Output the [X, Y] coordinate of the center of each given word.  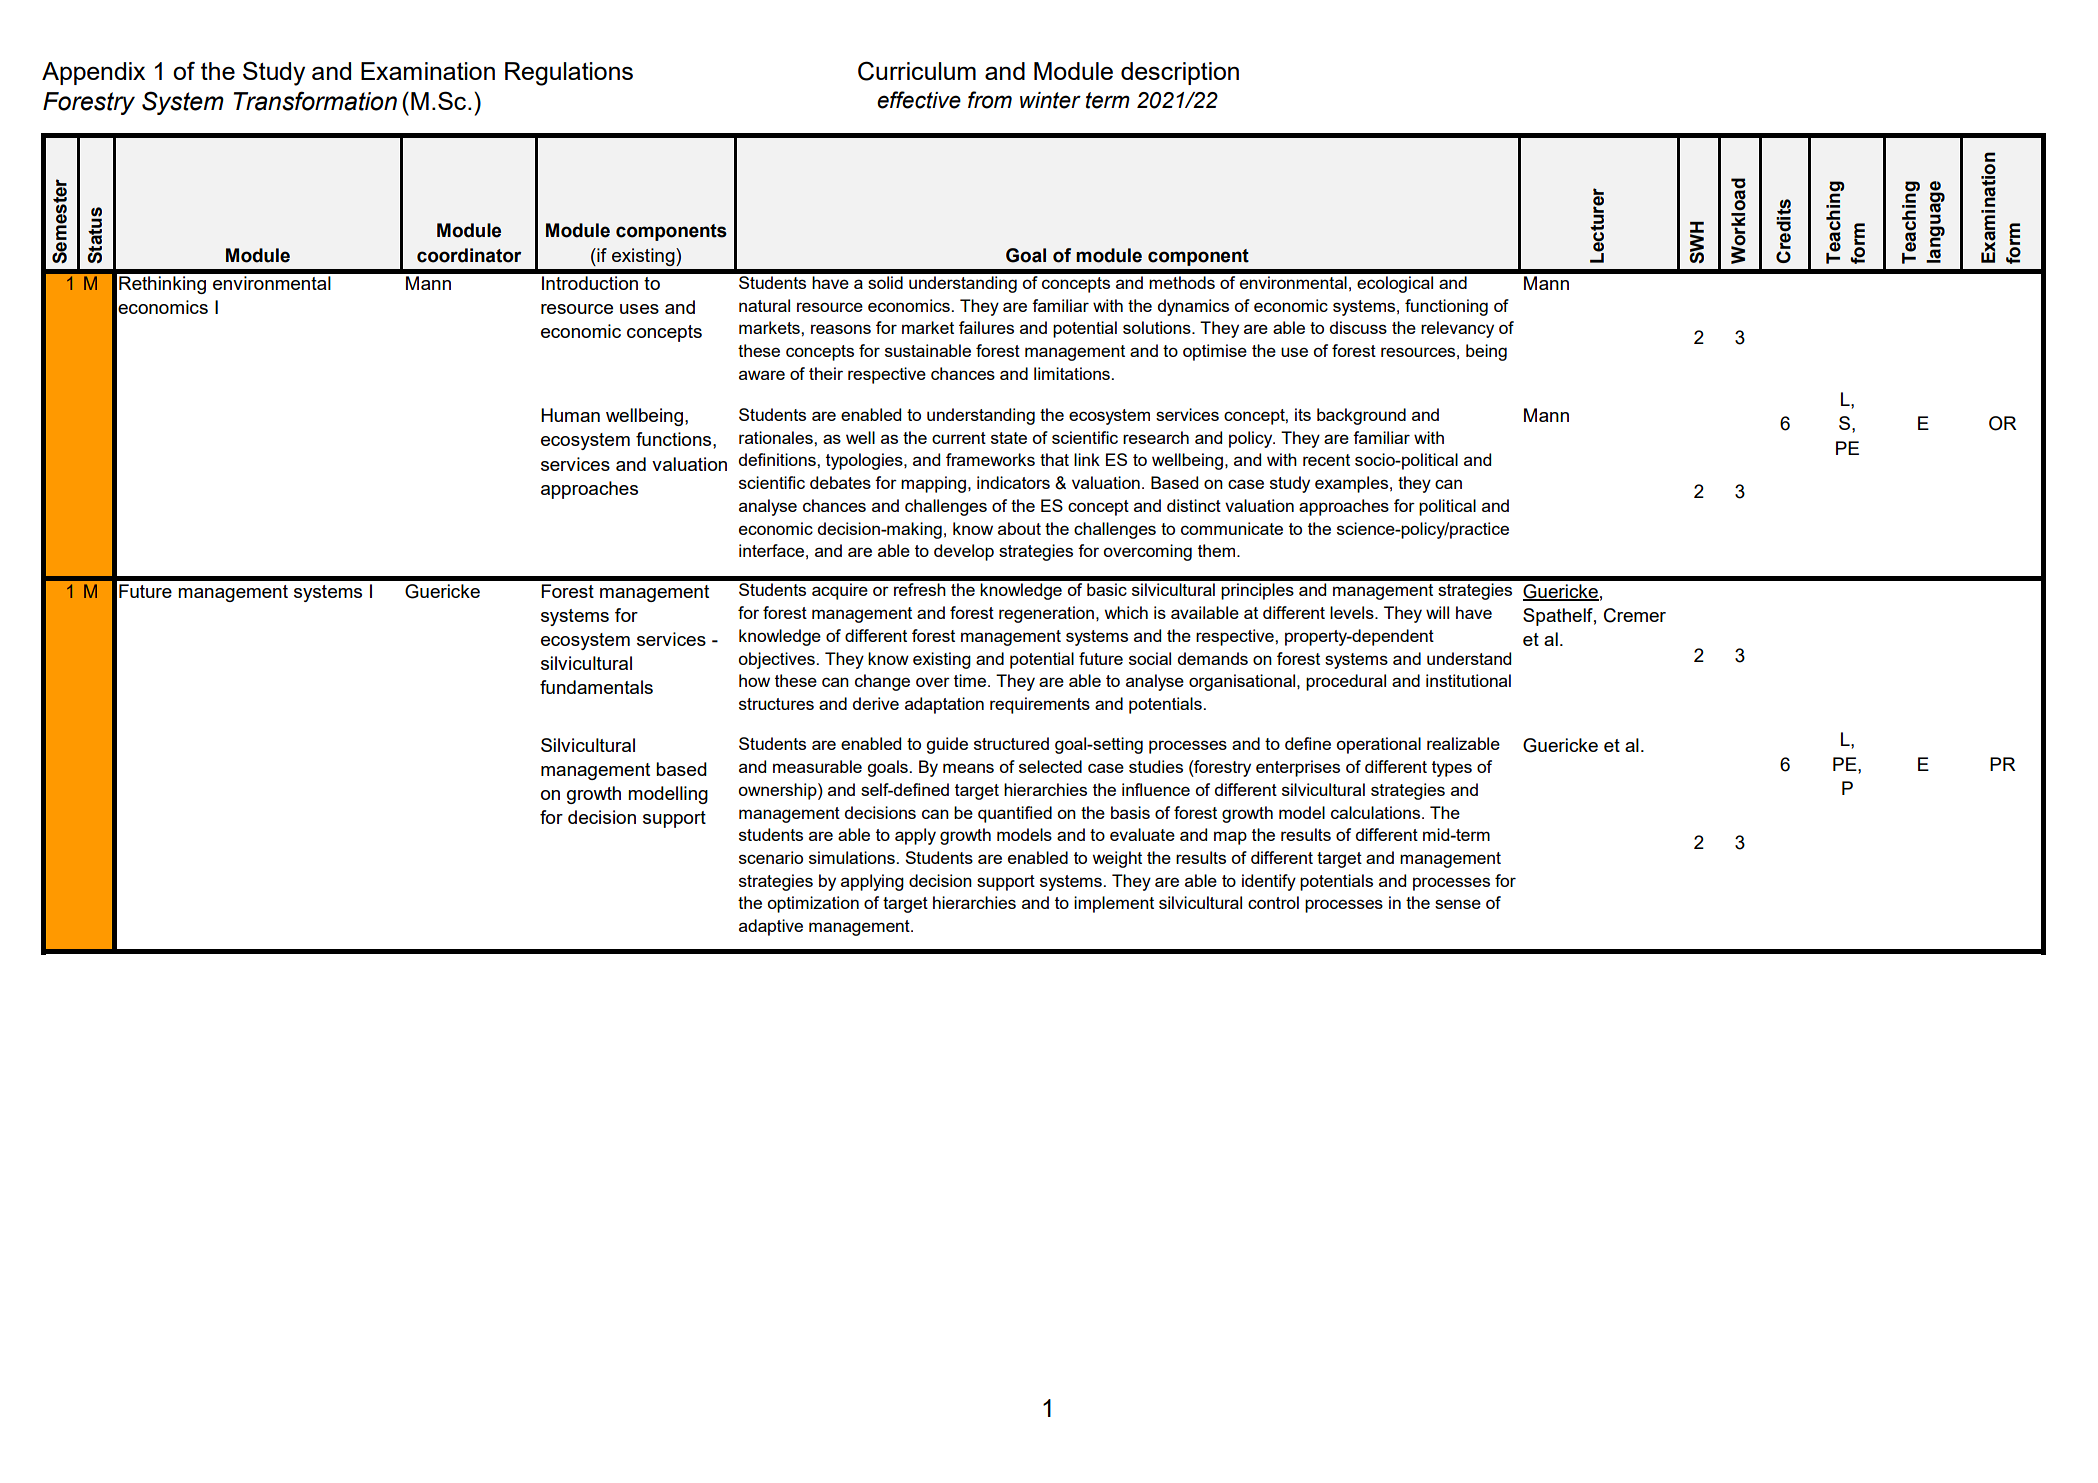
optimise [1215, 352]
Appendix [93, 73]
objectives [778, 660]
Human [570, 415]
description [1180, 73]
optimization [813, 904]
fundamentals [596, 687]
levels [1353, 612]
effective [919, 100]
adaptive [771, 927]
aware [762, 375]
